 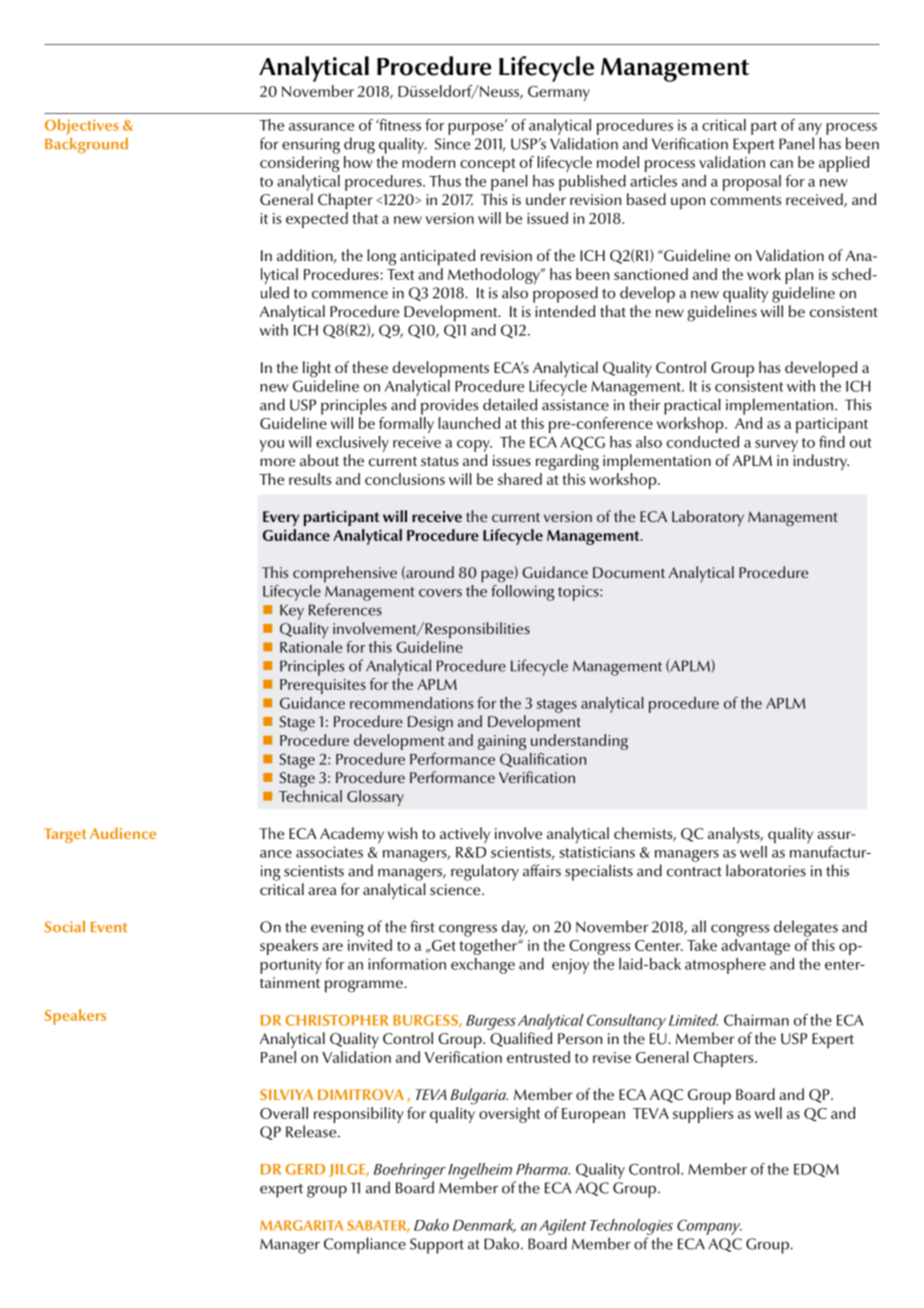 I want to click on MARGARITA, so click(x=301, y=1225).
